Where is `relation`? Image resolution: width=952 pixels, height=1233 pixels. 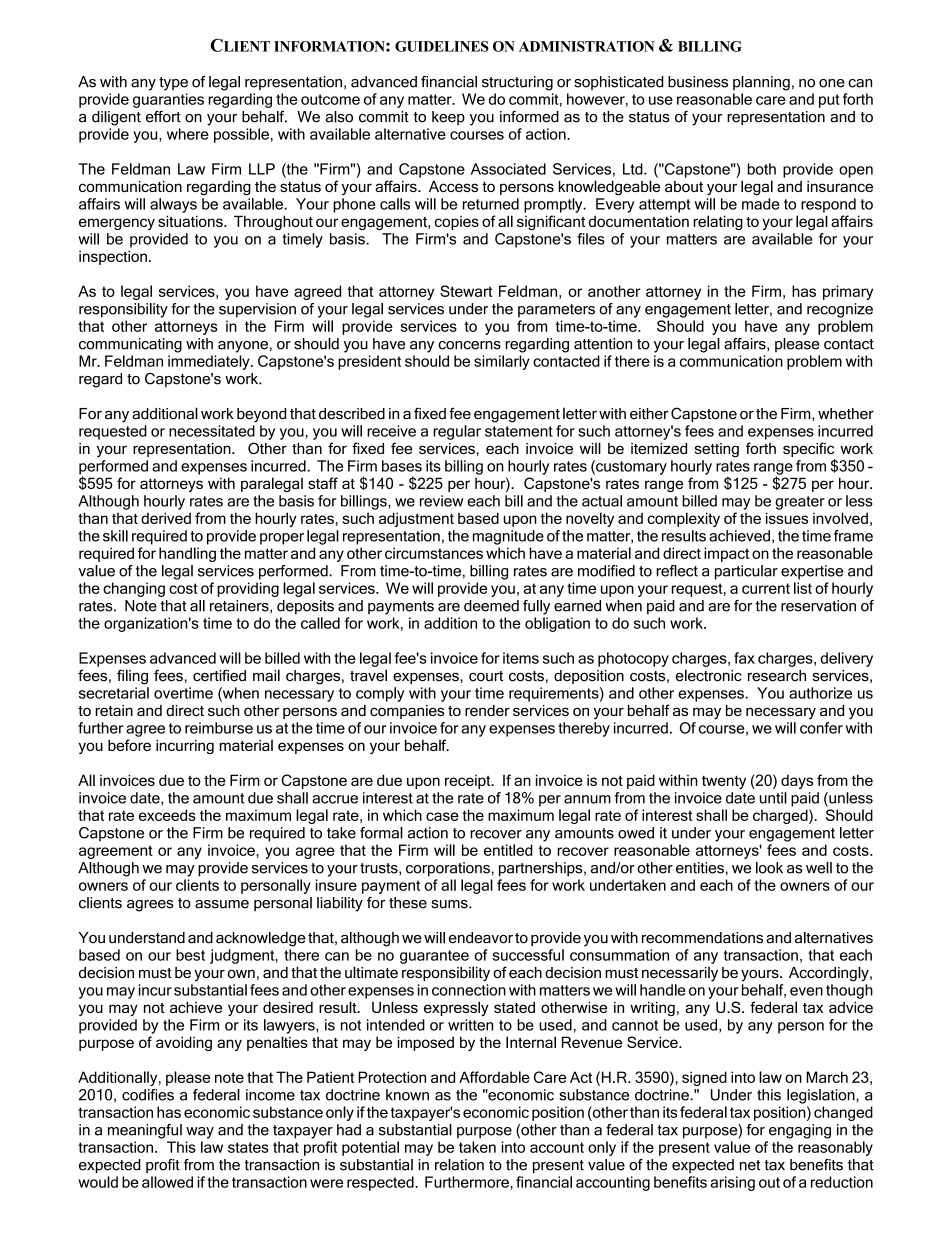
relation is located at coordinates (459, 1165).
